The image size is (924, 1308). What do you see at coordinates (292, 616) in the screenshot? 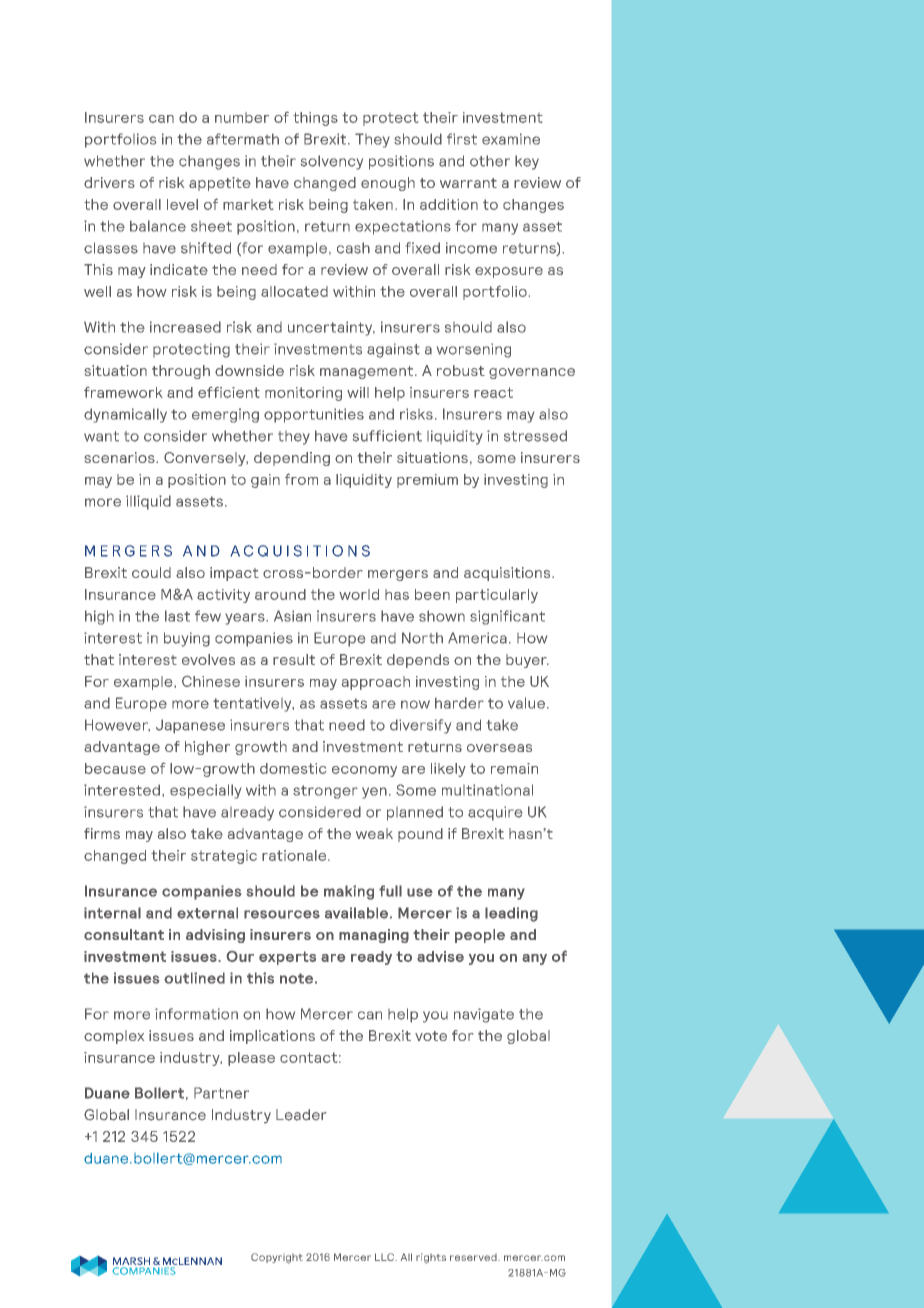
I see `Asian` at bounding box center [292, 616].
